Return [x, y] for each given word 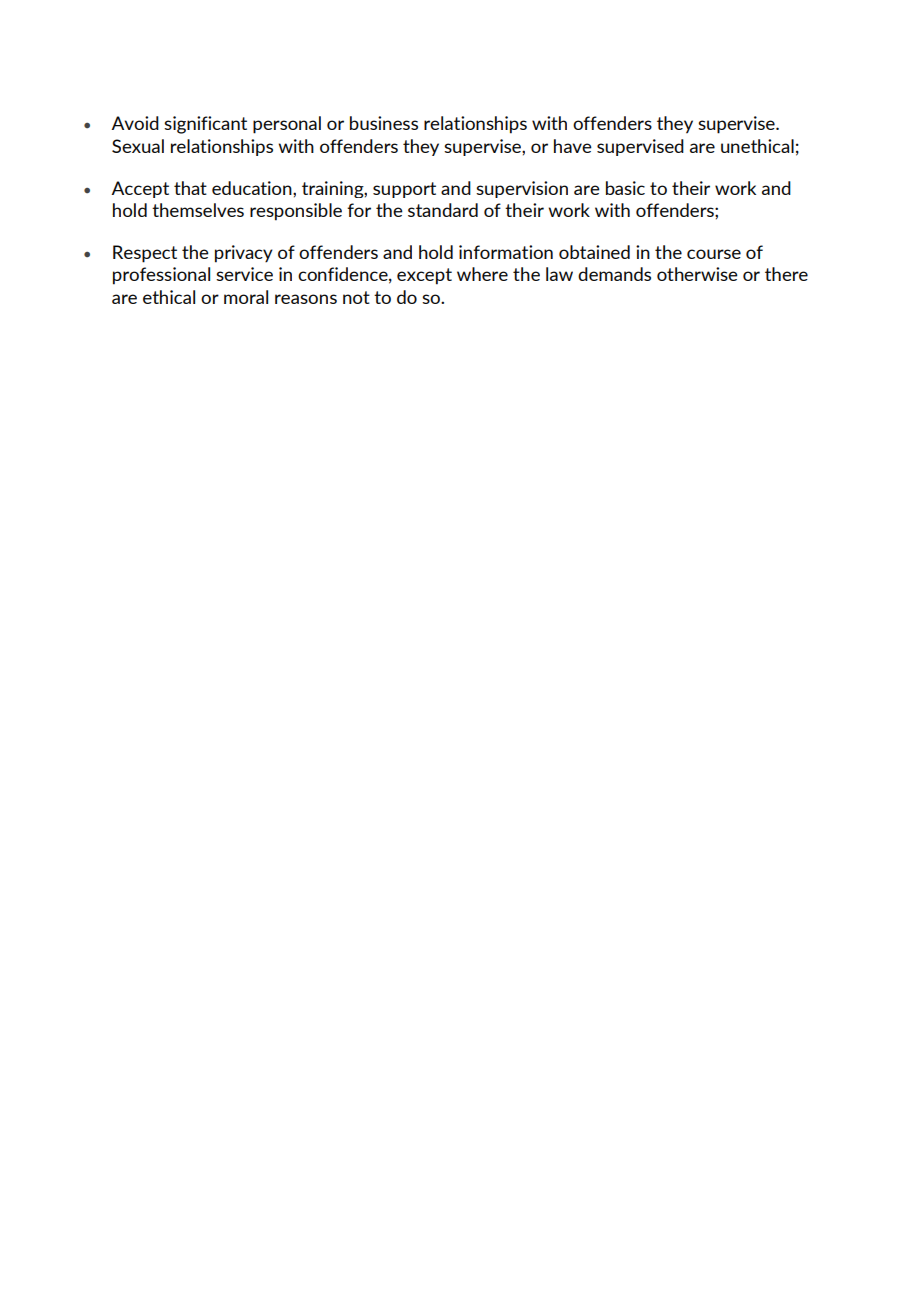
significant [205, 125]
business [384, 123]
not [356, 297]
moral [246, 297]
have [573, 146]
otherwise [697, 274]
